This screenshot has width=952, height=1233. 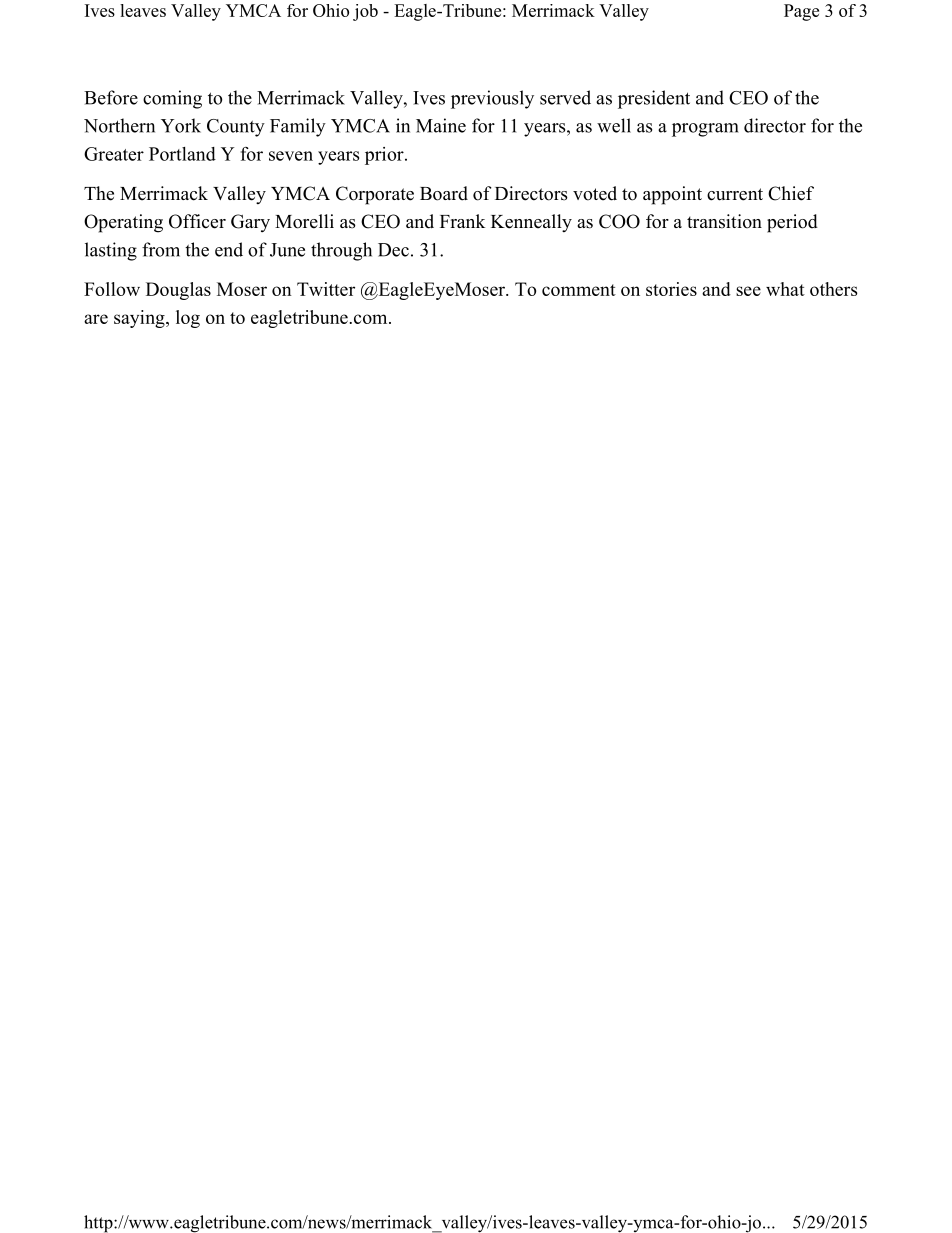 What do you see at coordinates (705, 130) in the screenshot?
I see `program` at bounding box center [705, 130].
